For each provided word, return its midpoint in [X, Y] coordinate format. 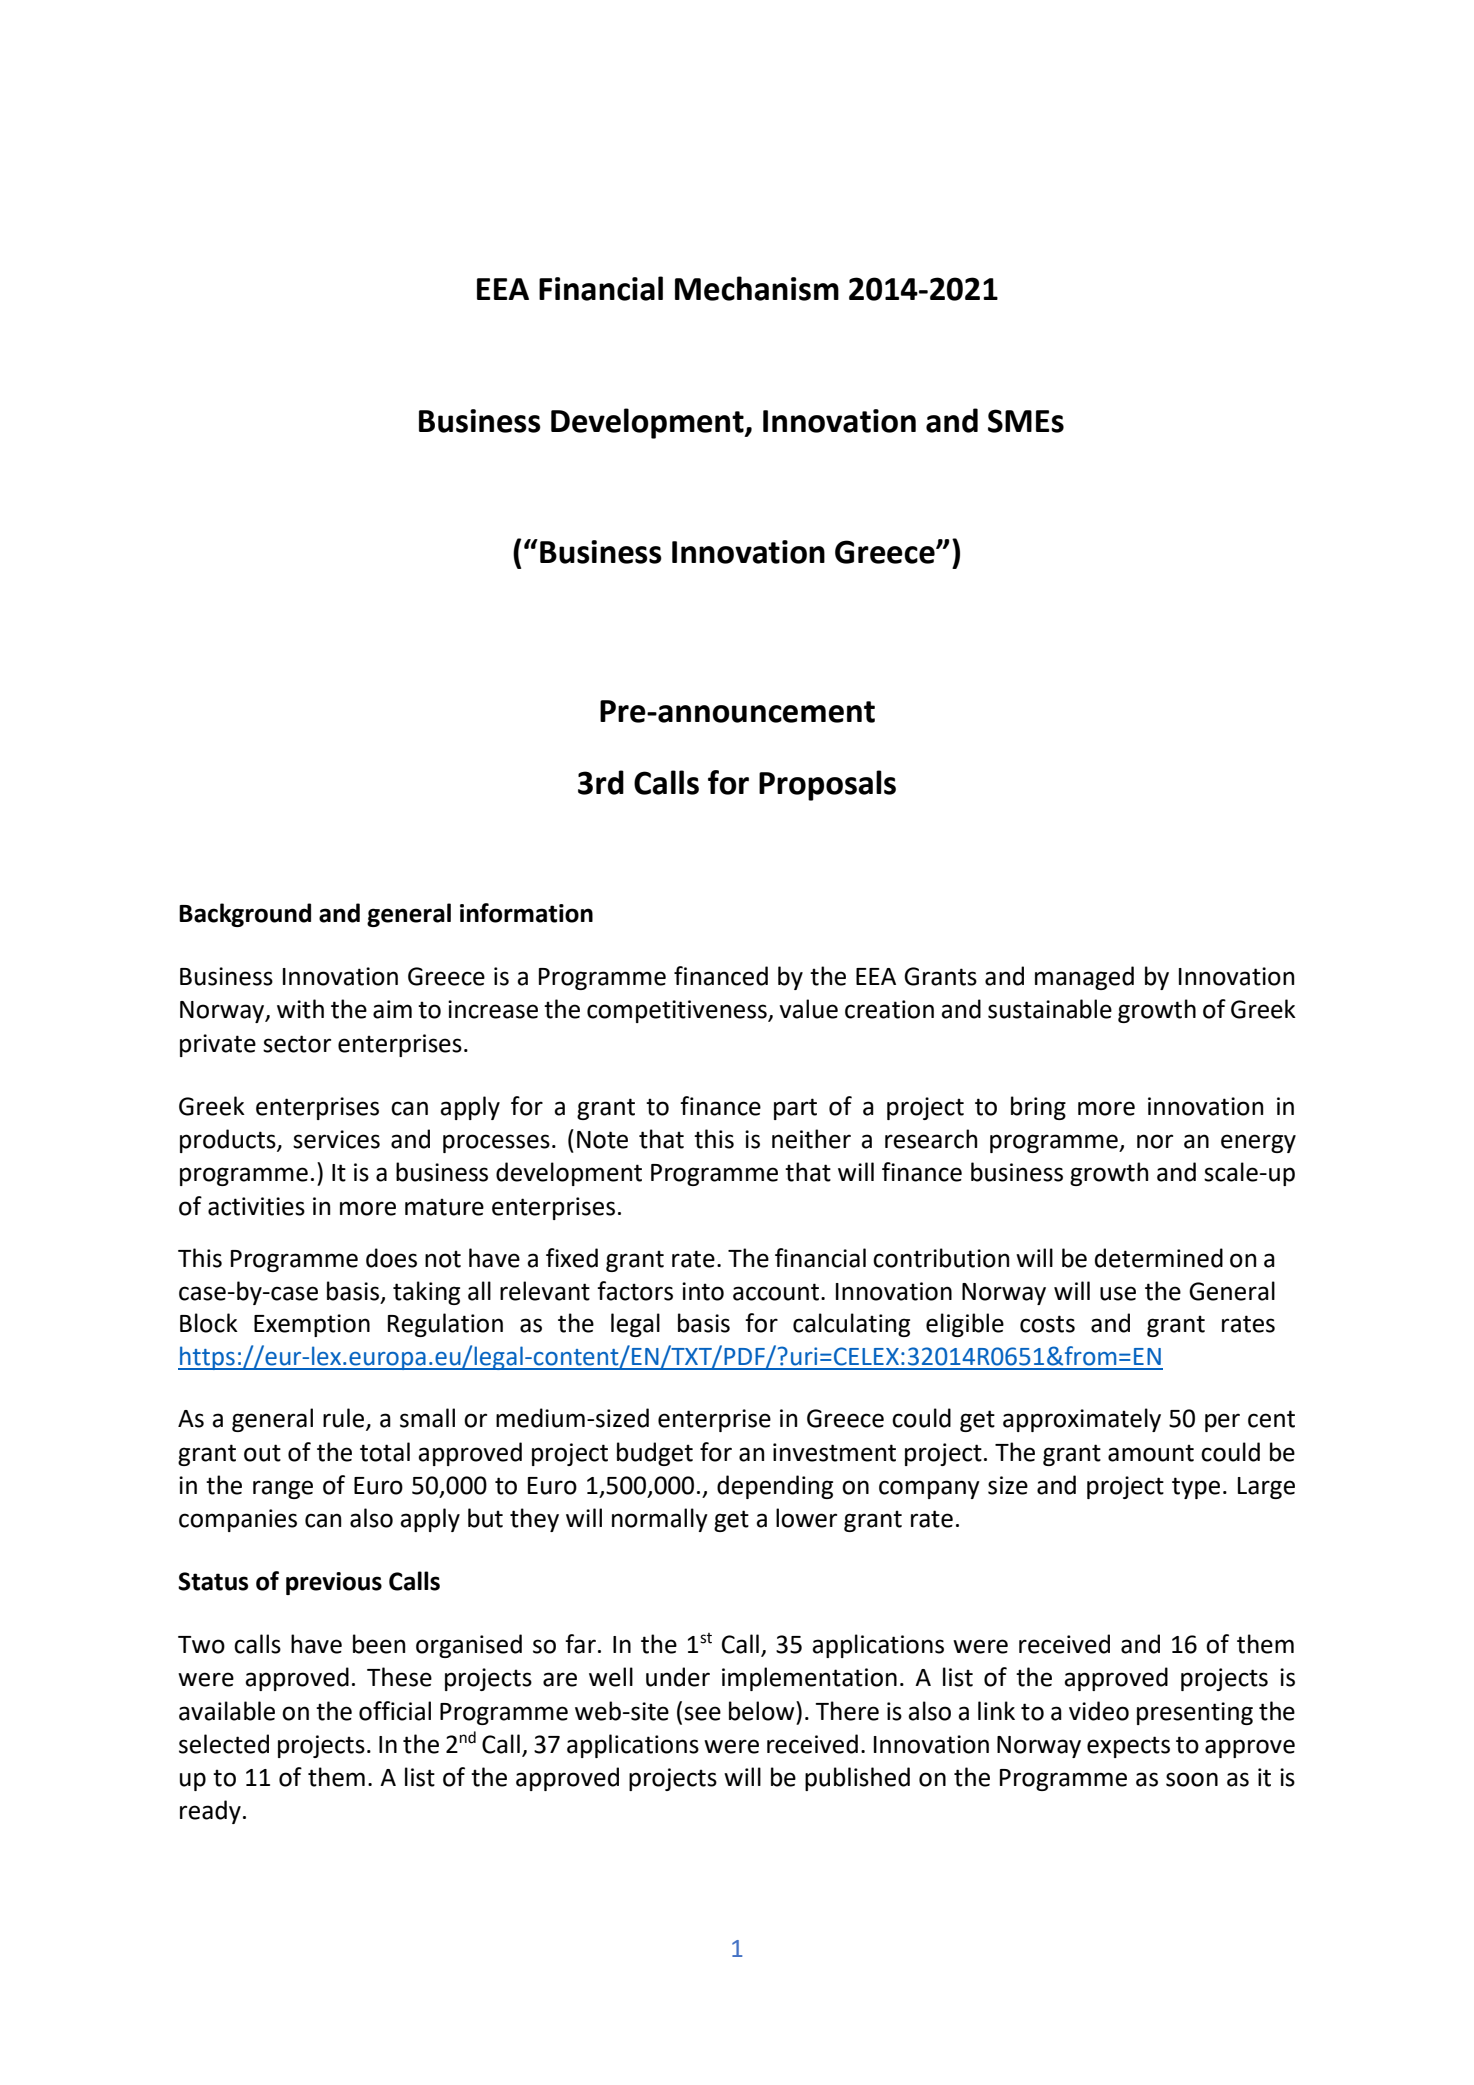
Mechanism [757, 288]
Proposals [827, 785]
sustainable [1050, 1009]
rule [345, 1419]
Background [245, 915]
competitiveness [678, 1011]
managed [1084, 978]
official [395, 1711]
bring [1038, 1108]
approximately [1082, 1420]
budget [655, 1454]
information [526, 913]
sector [297, 1044]
